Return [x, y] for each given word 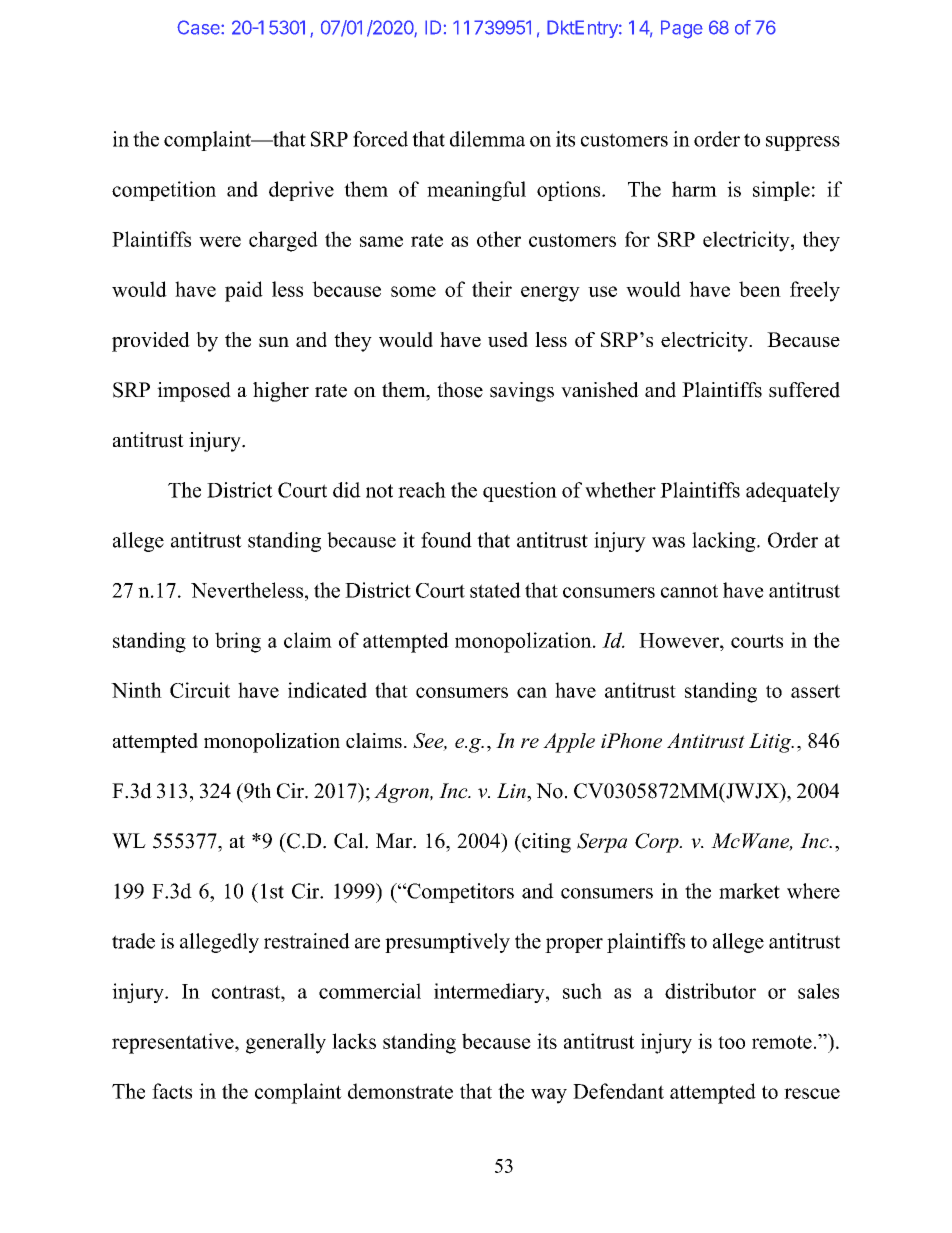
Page [682, 29]
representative [174, 1043]
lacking [725, 542]
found [446, 540]
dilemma [487, 139]
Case [199, 27]
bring [238, 642]
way [549, 1096]
